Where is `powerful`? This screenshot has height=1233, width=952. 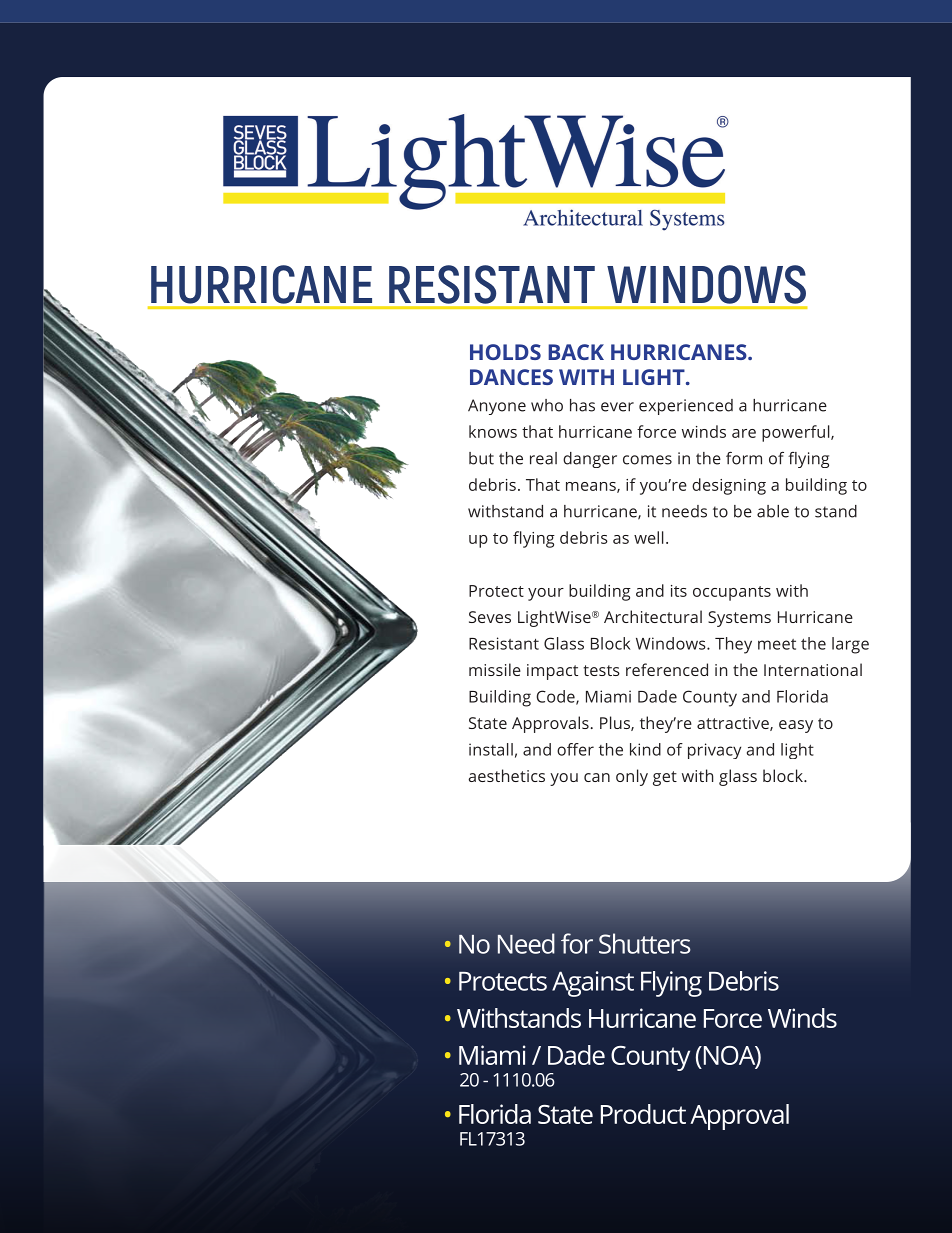 powerful is located at coordinates (797, 433).
